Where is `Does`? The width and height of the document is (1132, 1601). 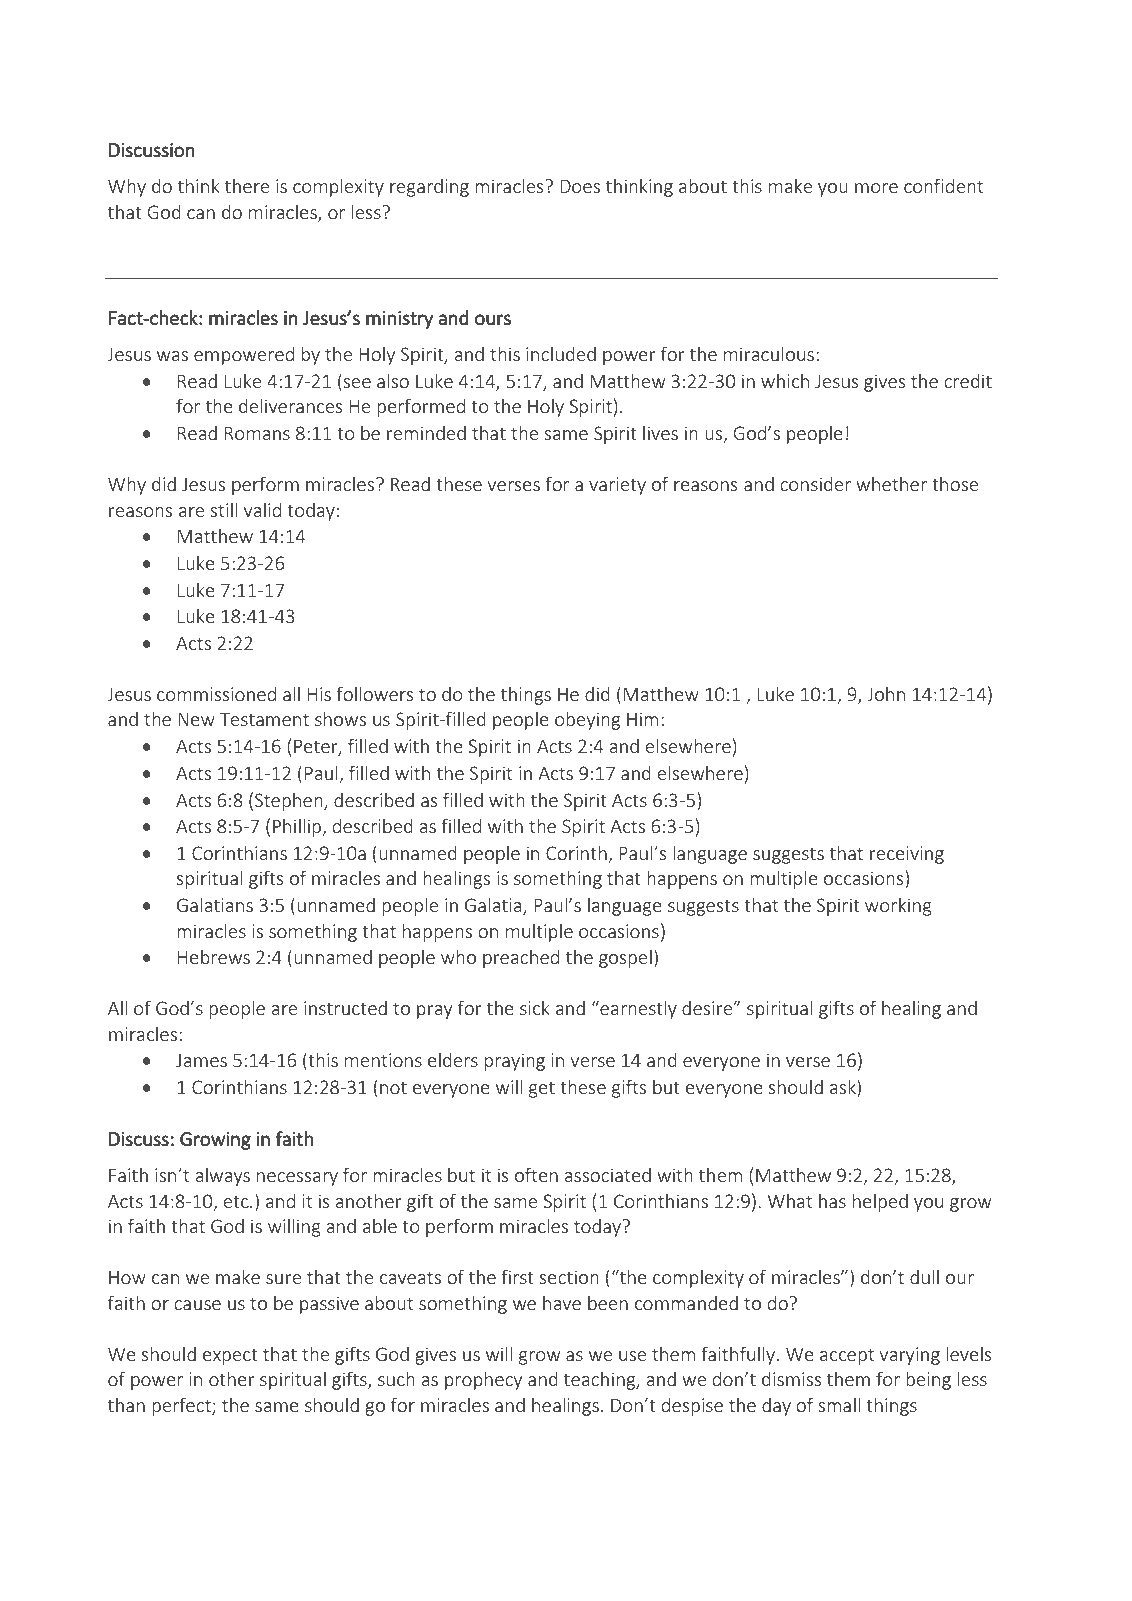
Does is located at coordinates (580, 186).
